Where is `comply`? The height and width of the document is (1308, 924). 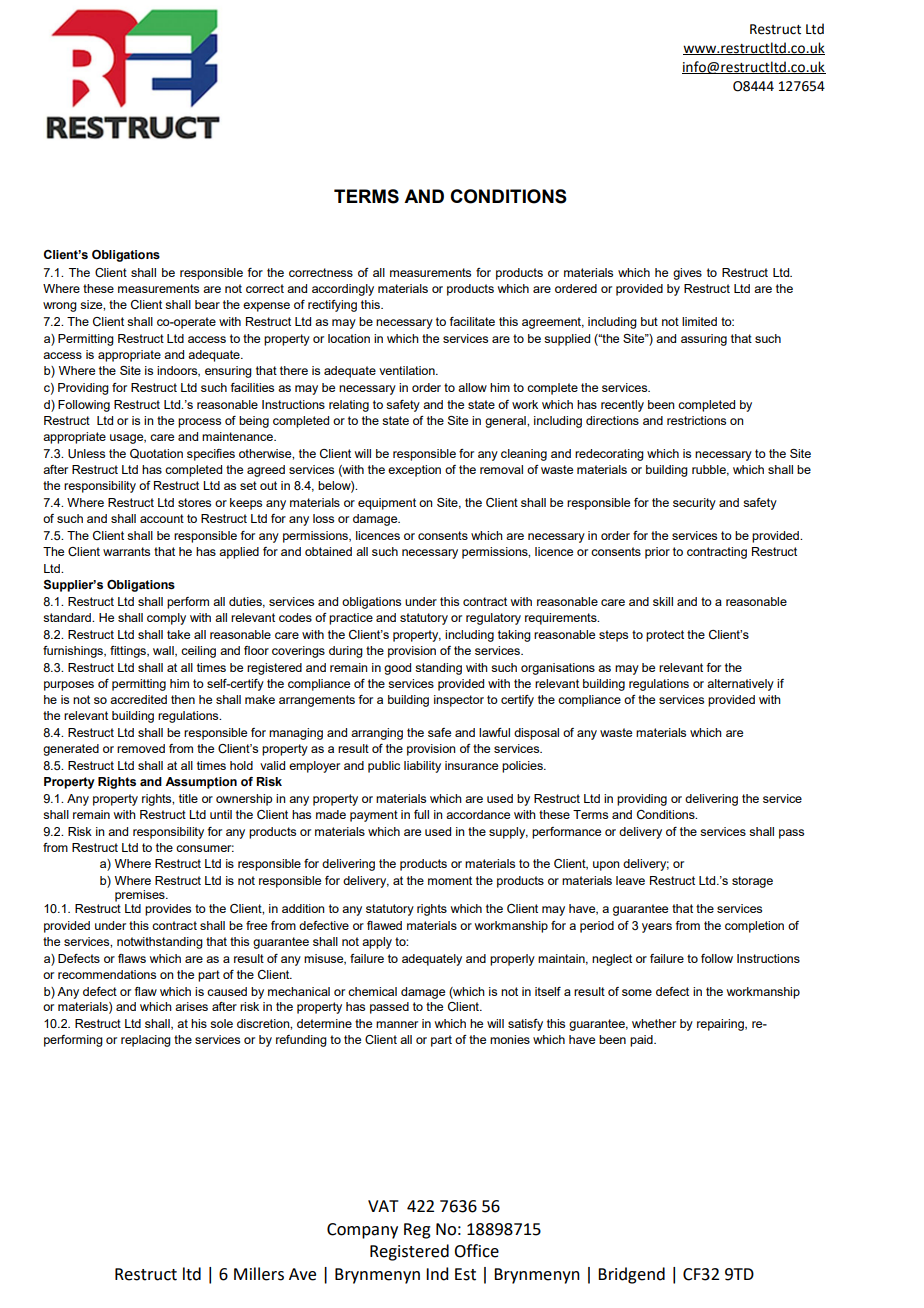
comply is located at coordinates (166, 619).
